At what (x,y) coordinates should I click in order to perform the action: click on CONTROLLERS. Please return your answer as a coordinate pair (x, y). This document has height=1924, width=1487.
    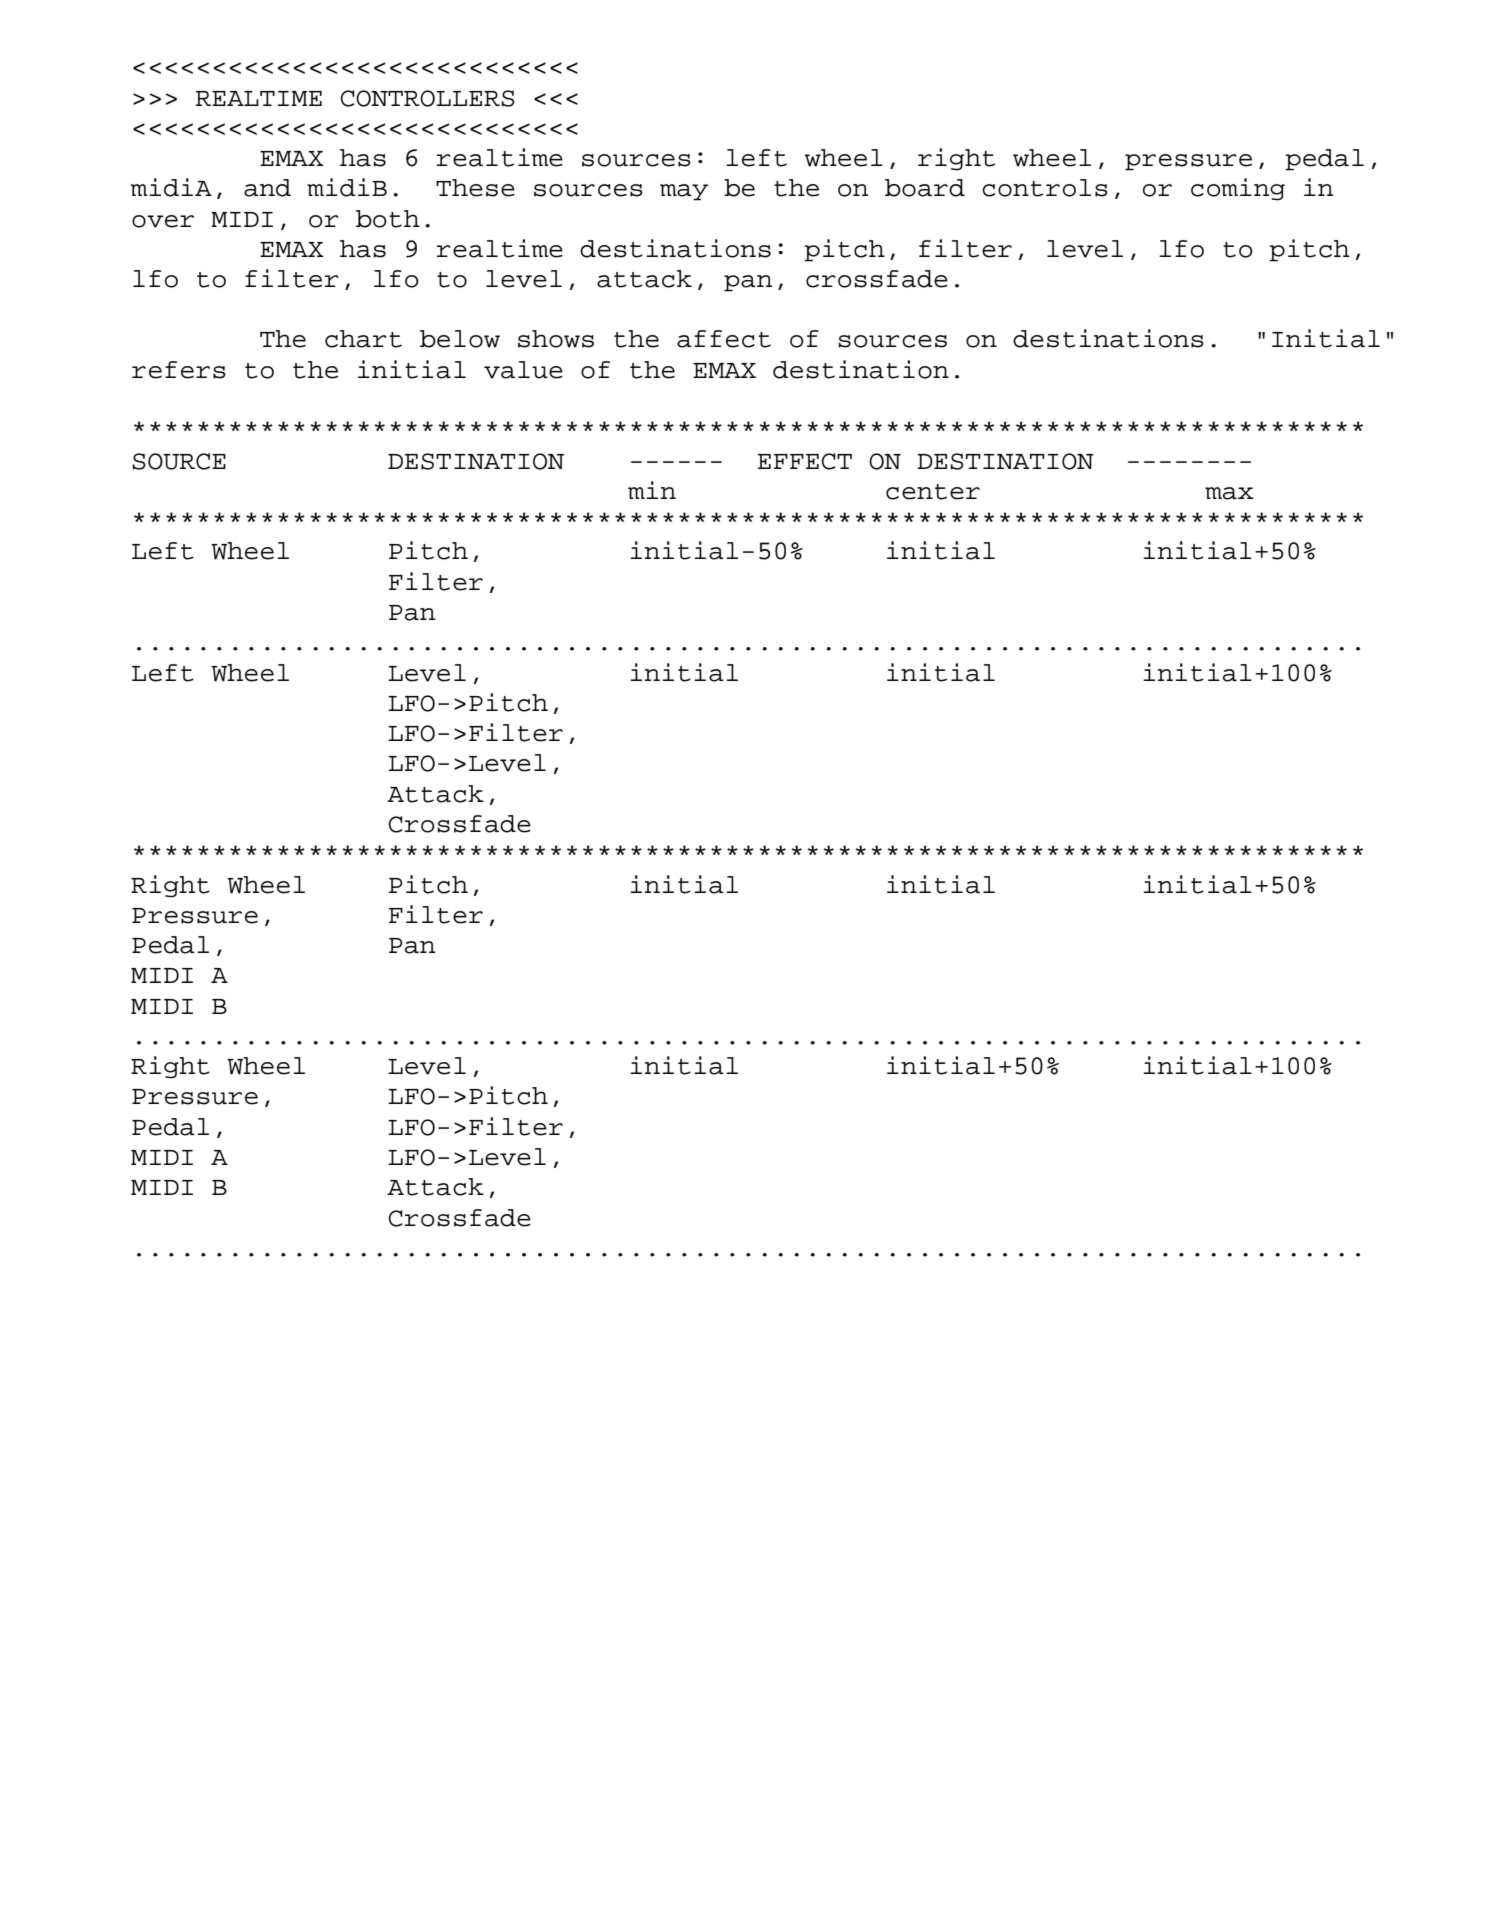
    Looking at the image, I should click on (427, 98).
